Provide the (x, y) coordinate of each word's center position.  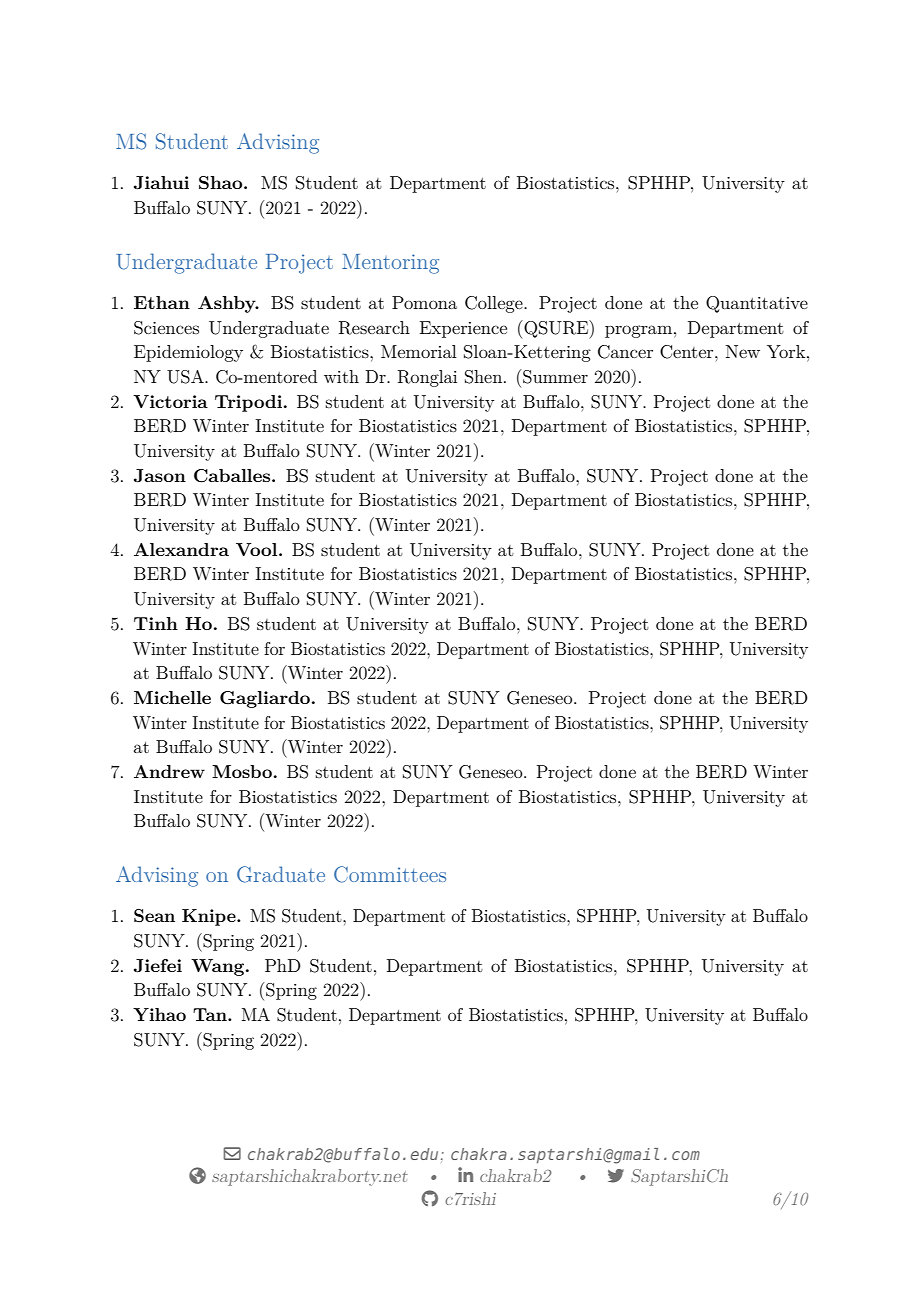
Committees (390, 874)
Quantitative (757, 304)
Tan (211, 1014)
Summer (555, 377)
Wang (219, 967)
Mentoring (390, 264)
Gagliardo (265, 699)
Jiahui (161, 183)
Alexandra (181, 549)
